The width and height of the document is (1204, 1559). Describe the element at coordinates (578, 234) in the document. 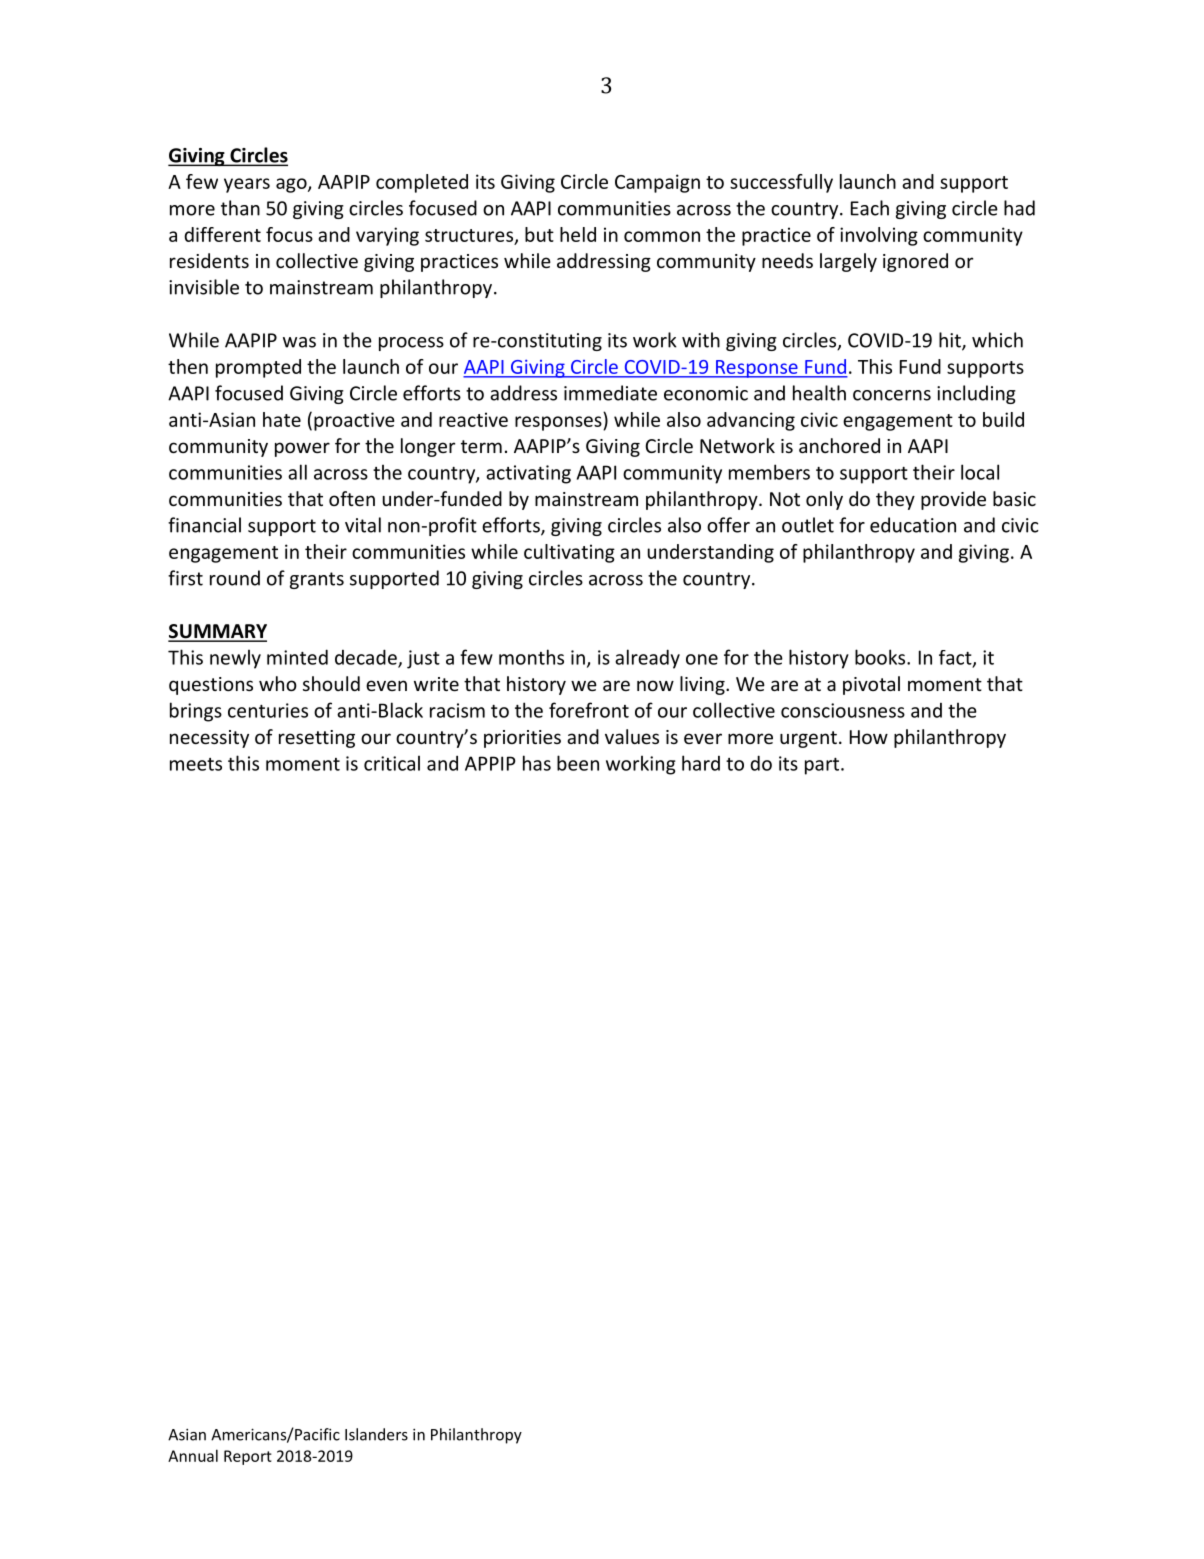

I see `held` at that location.
